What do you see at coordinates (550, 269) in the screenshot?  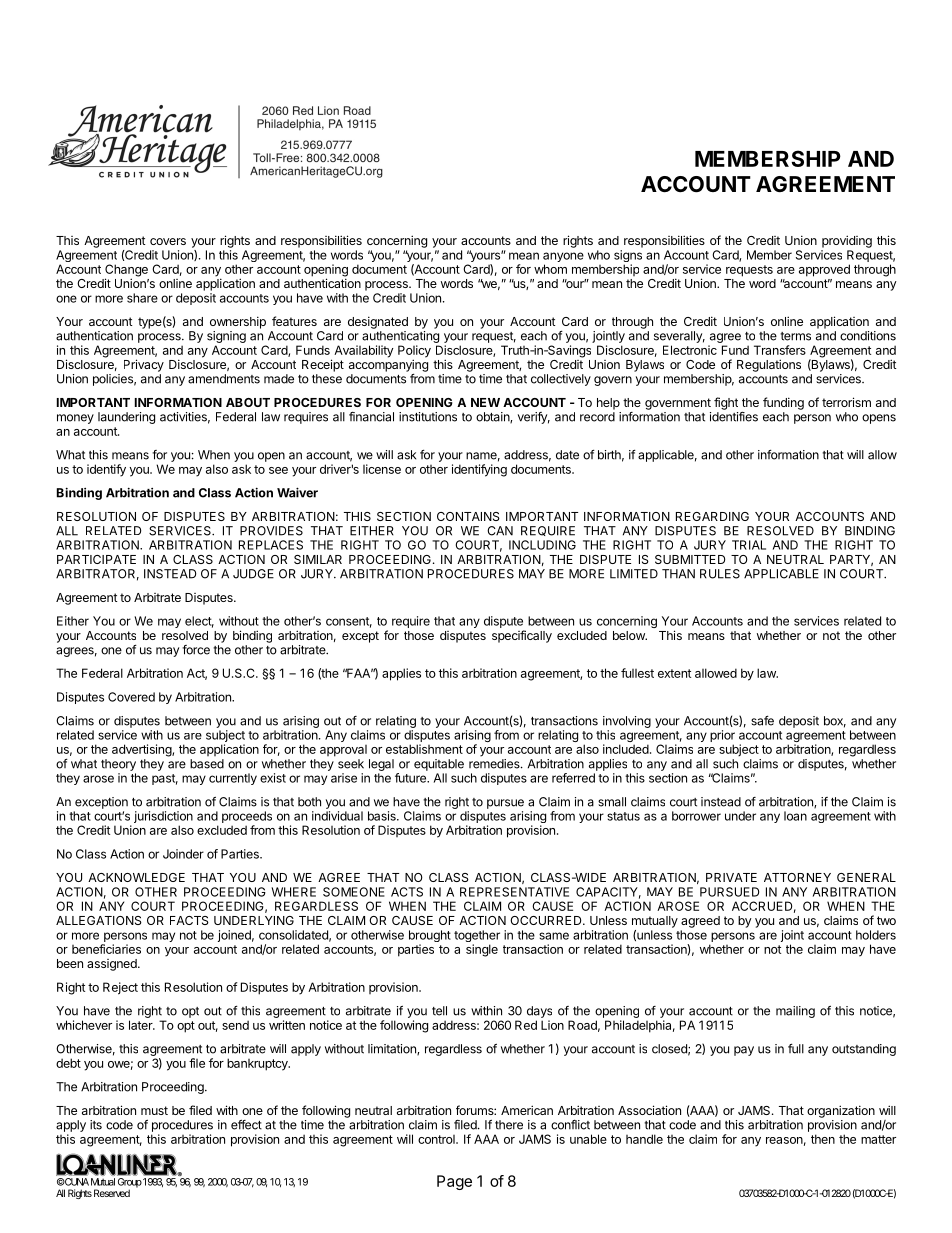 I see `whom` at bounding box center [550, 269].
